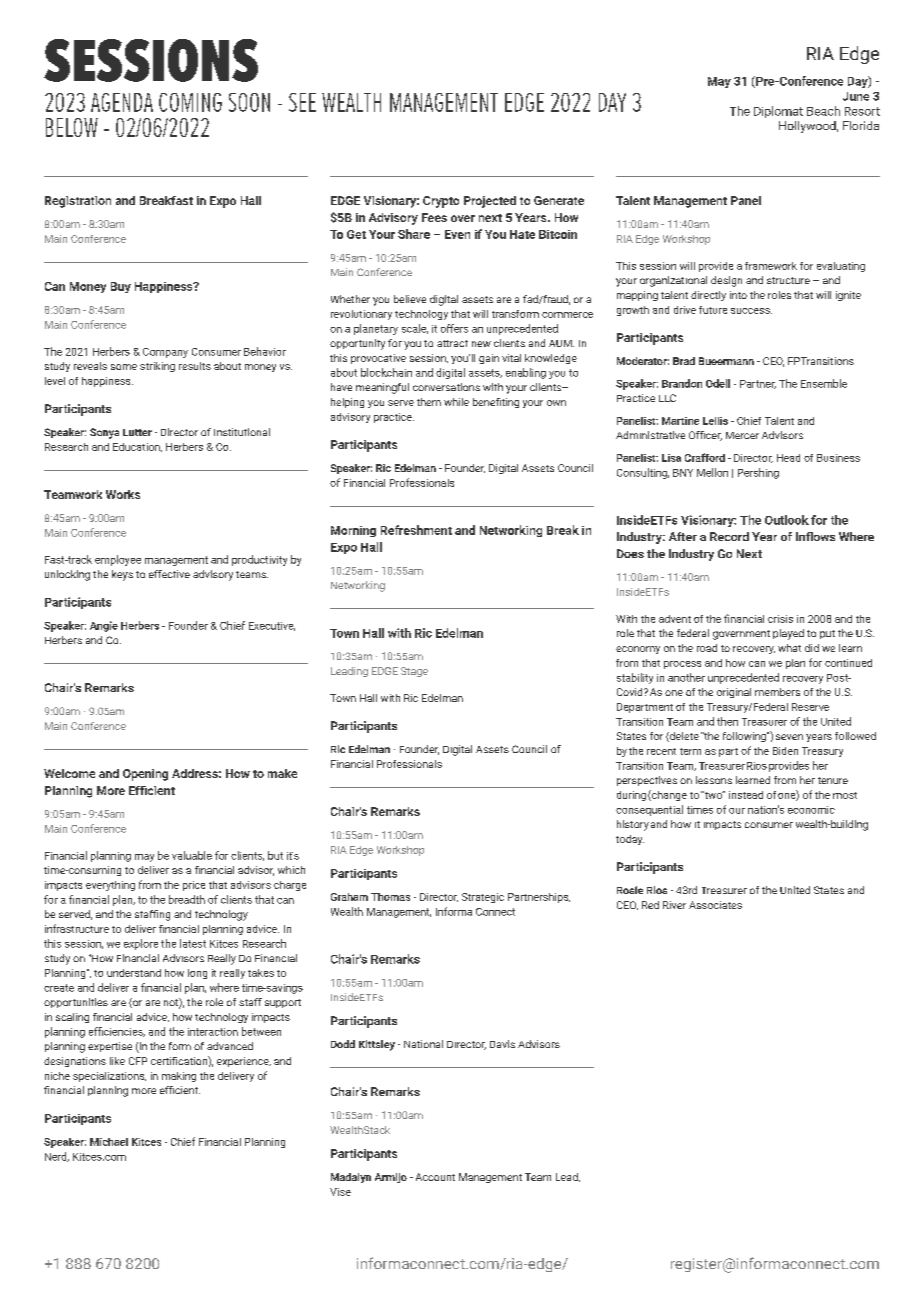 This image has height=1308, width=924. What do you see at coordinates (483, 898) in the image?
I see `Strategic` at bounding box center [483, 898].
